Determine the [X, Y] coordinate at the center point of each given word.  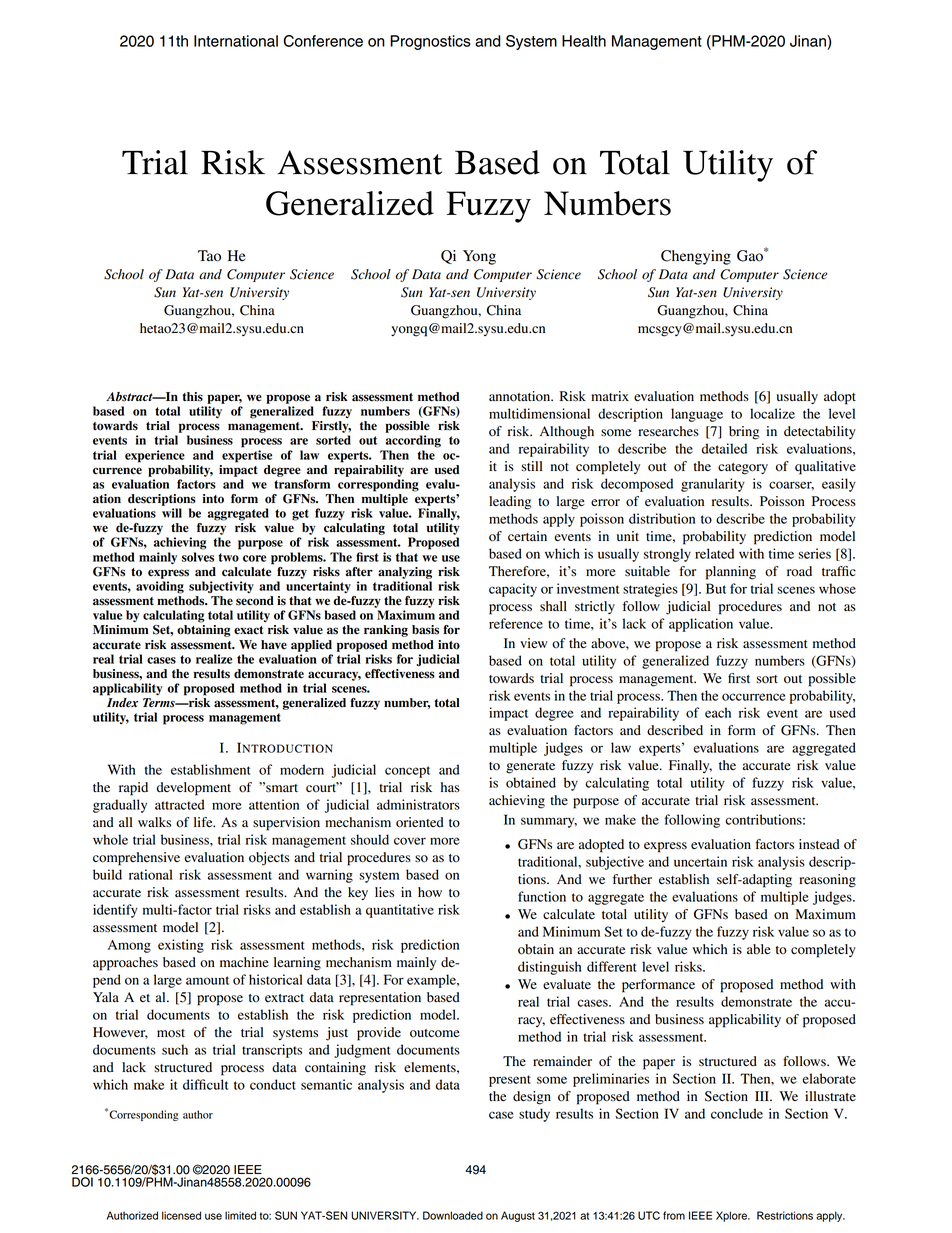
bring [744, 433]
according [413, 441]
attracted [180, 804]
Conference [323, 41]
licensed [181, 1215]
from [674, 1215]
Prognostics [430, 42]
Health [584, 41]
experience [155, 456]
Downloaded [453, 1215]
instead [819, 844]
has [450, 787]
